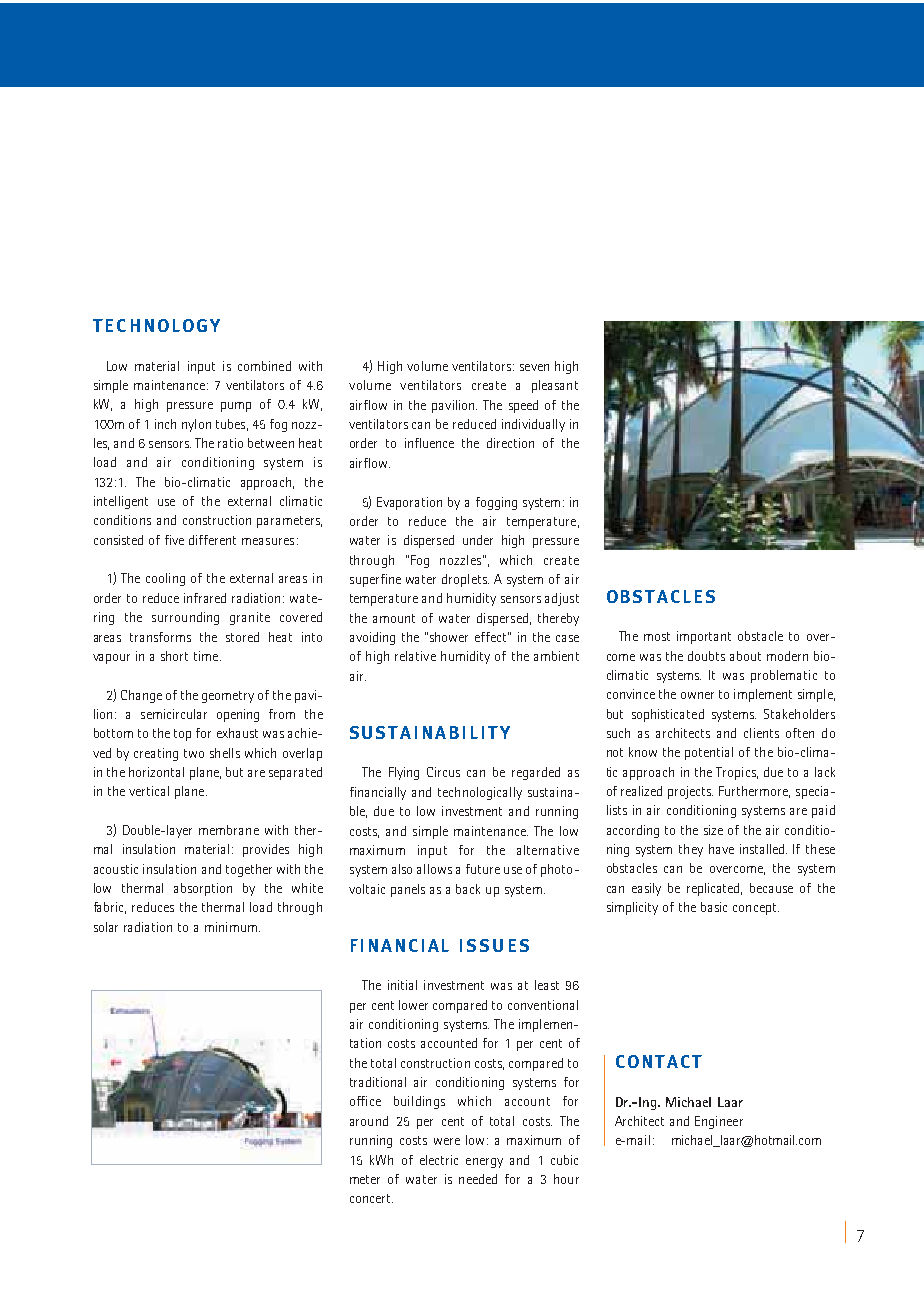  Describe the element at coordinates (203, 889) in the screenshot. I see `absorption` at that location.
